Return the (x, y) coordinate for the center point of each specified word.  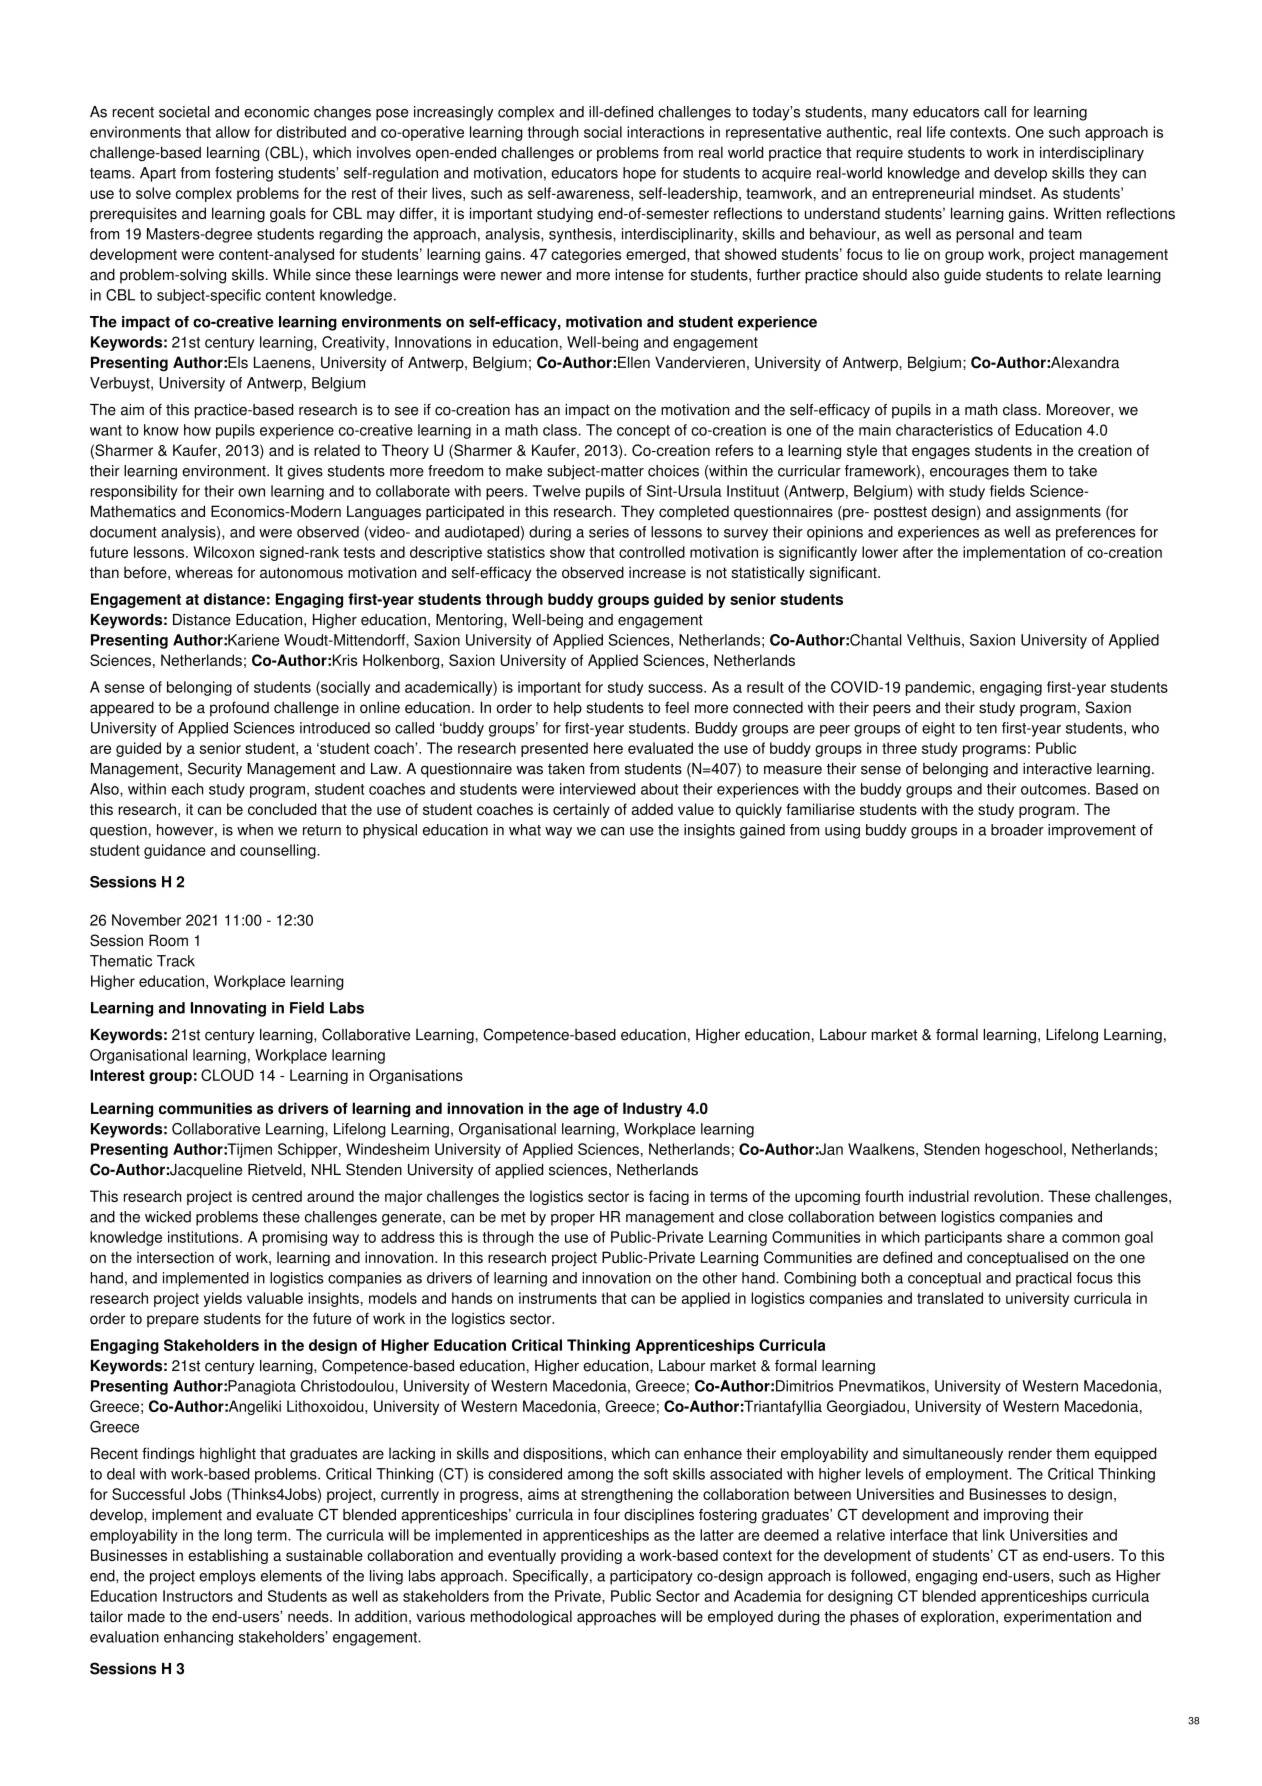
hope (639, 174)
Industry (652, 1110)
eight (938, 729)
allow (233, 132)
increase (657, 572)
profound (239, 708)
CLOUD (227, 1075)
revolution (1006, 1196)
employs (227, 1577)
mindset (1007, 193)
